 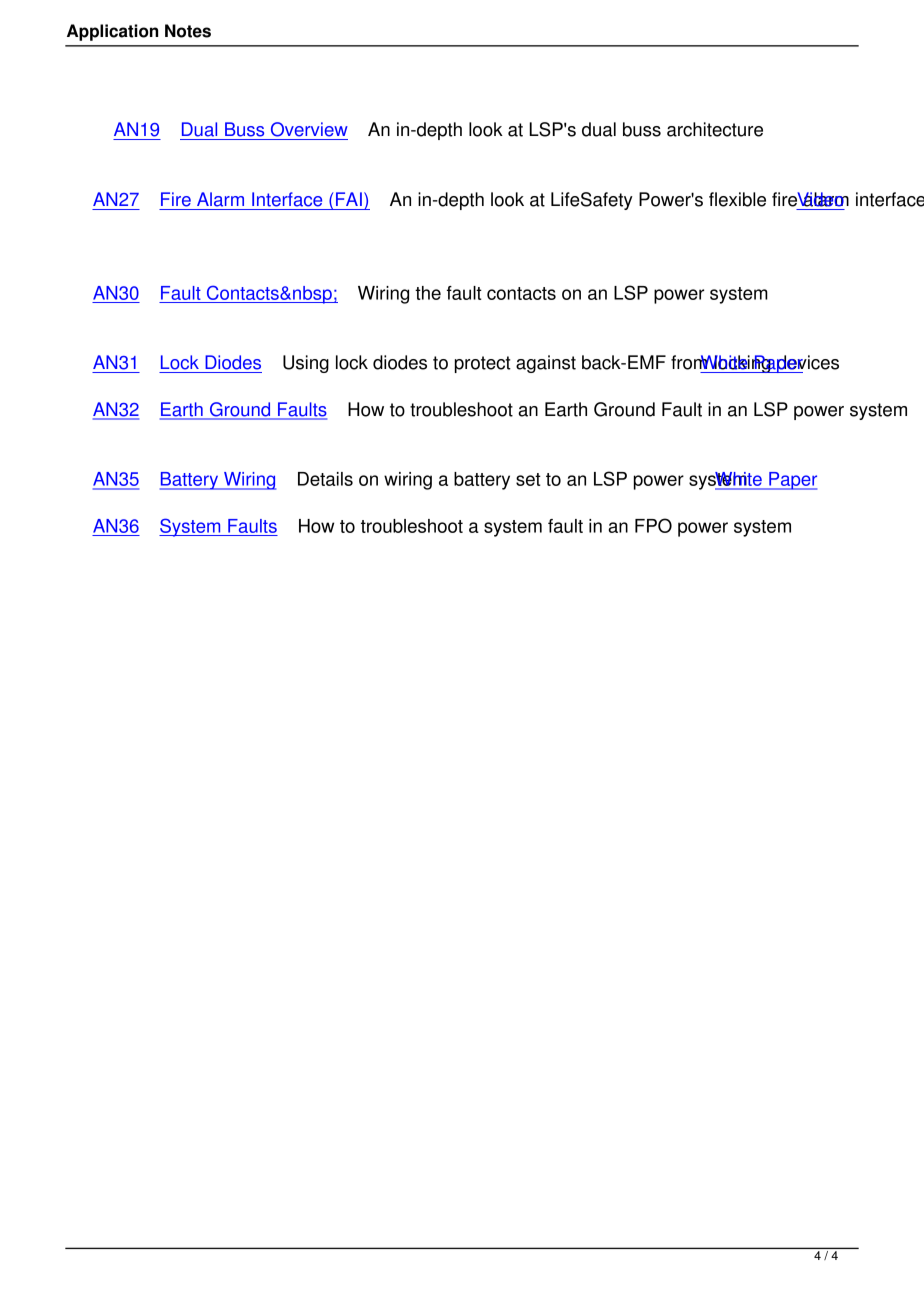 I want to click on the, so click(x=428, y=293).
